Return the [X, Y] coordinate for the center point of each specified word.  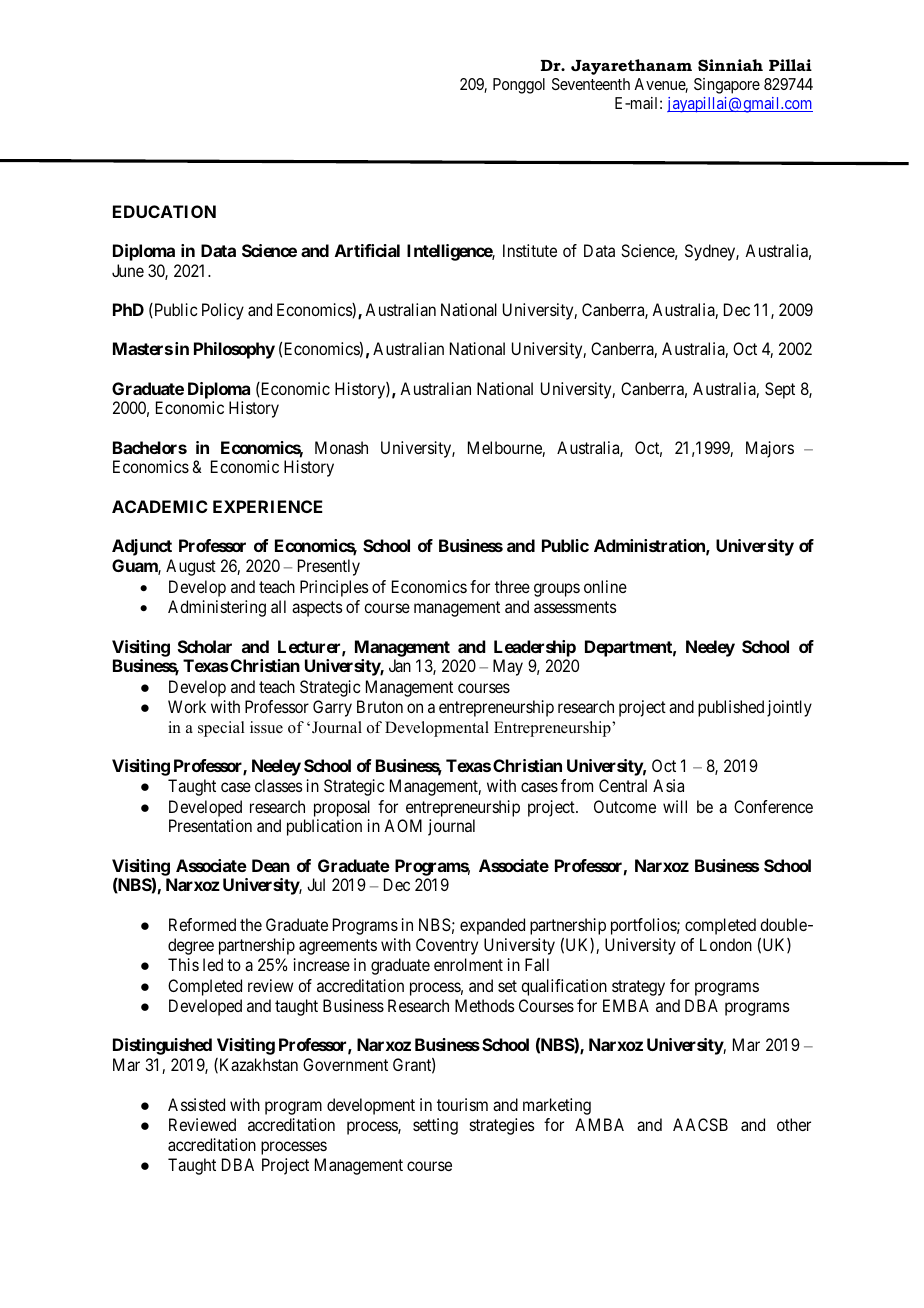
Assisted [196, 1104]
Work [187, 706]
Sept [780, 390]
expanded [492, 926]
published [731, 708]
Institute [530, 250]
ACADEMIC [160, 506]
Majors [770, 449]
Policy [223, 311]
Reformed [202, 924]
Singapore [727, 86]
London [726, 944]
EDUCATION [164, 211]
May [508, 667]
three [512, 586]
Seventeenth [591, 84]
